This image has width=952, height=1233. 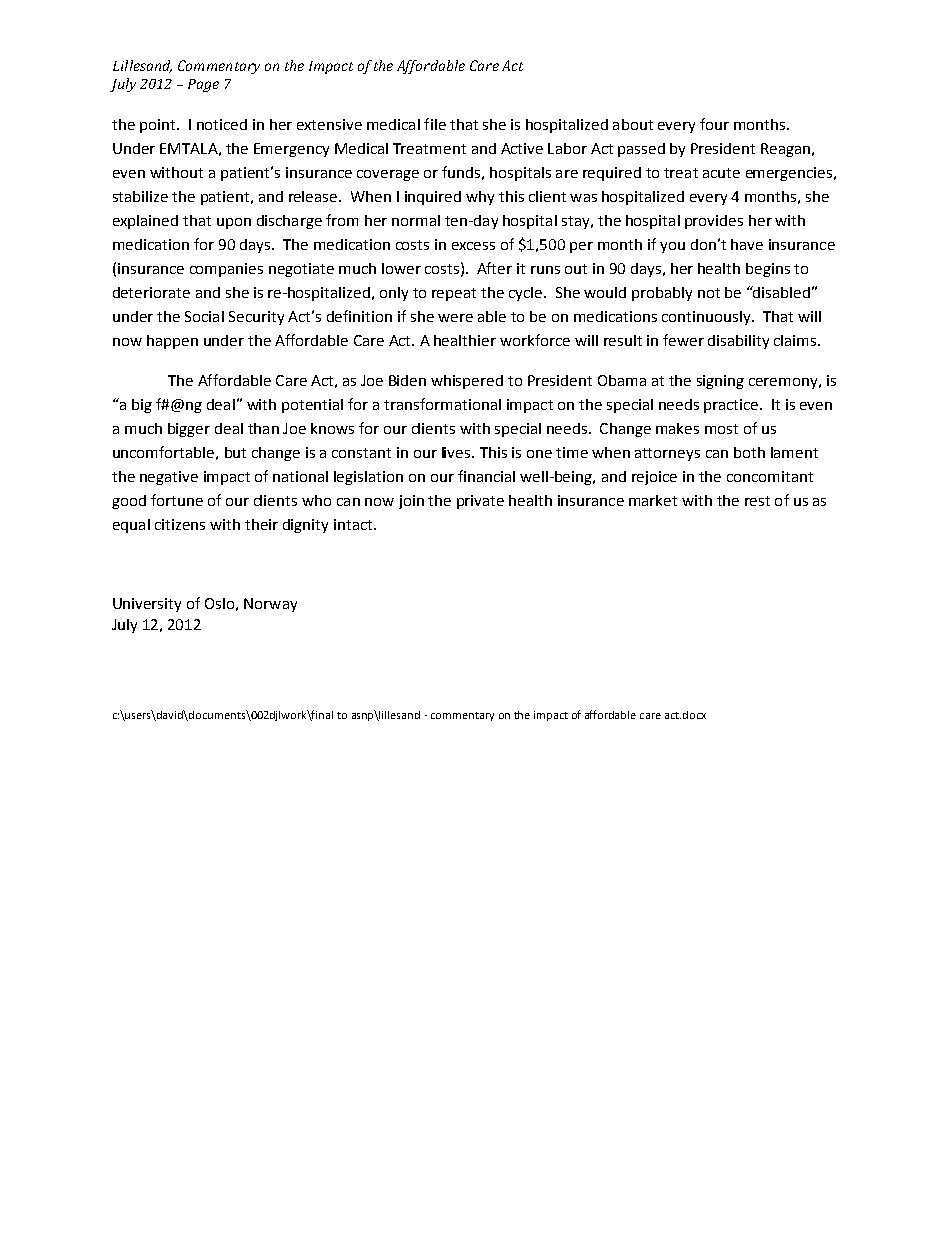 What do you see at coordinates (435, 124) in the image?
I see `file` at bounding box center [435, 124].
